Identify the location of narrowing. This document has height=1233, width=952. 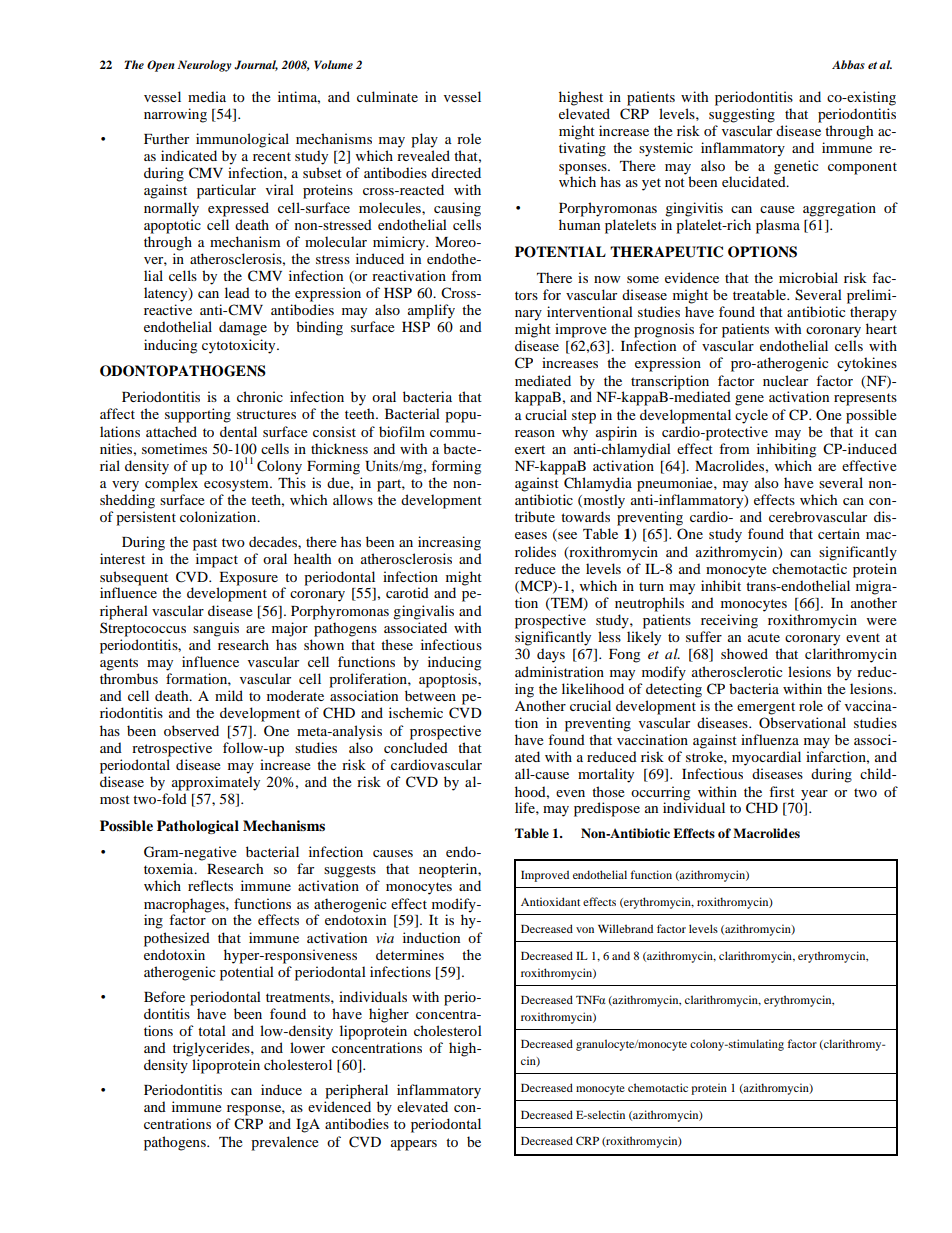
(175, 115).
